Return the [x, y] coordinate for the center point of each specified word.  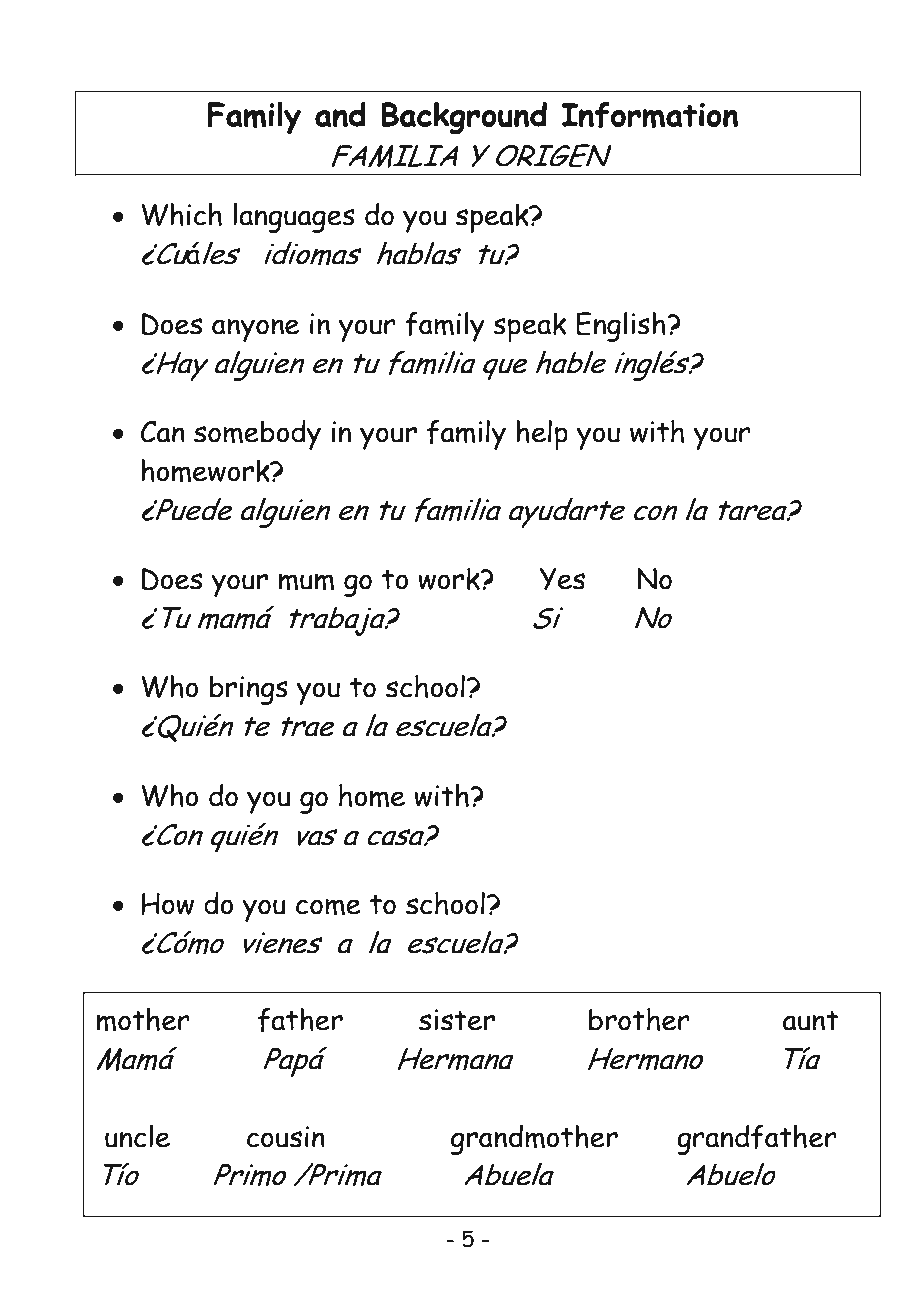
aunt [810, 1021]
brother [639, 1019]
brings [249, 690]
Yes [562, 579]
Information [649, 115]
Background [464, 118]
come [328, 907]
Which [181, 214]
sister [457, 1020]
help [542, 434]
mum [306, 582]
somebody [257, 434]
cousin [286, 1137]
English [622, 326]
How [167, 904]
